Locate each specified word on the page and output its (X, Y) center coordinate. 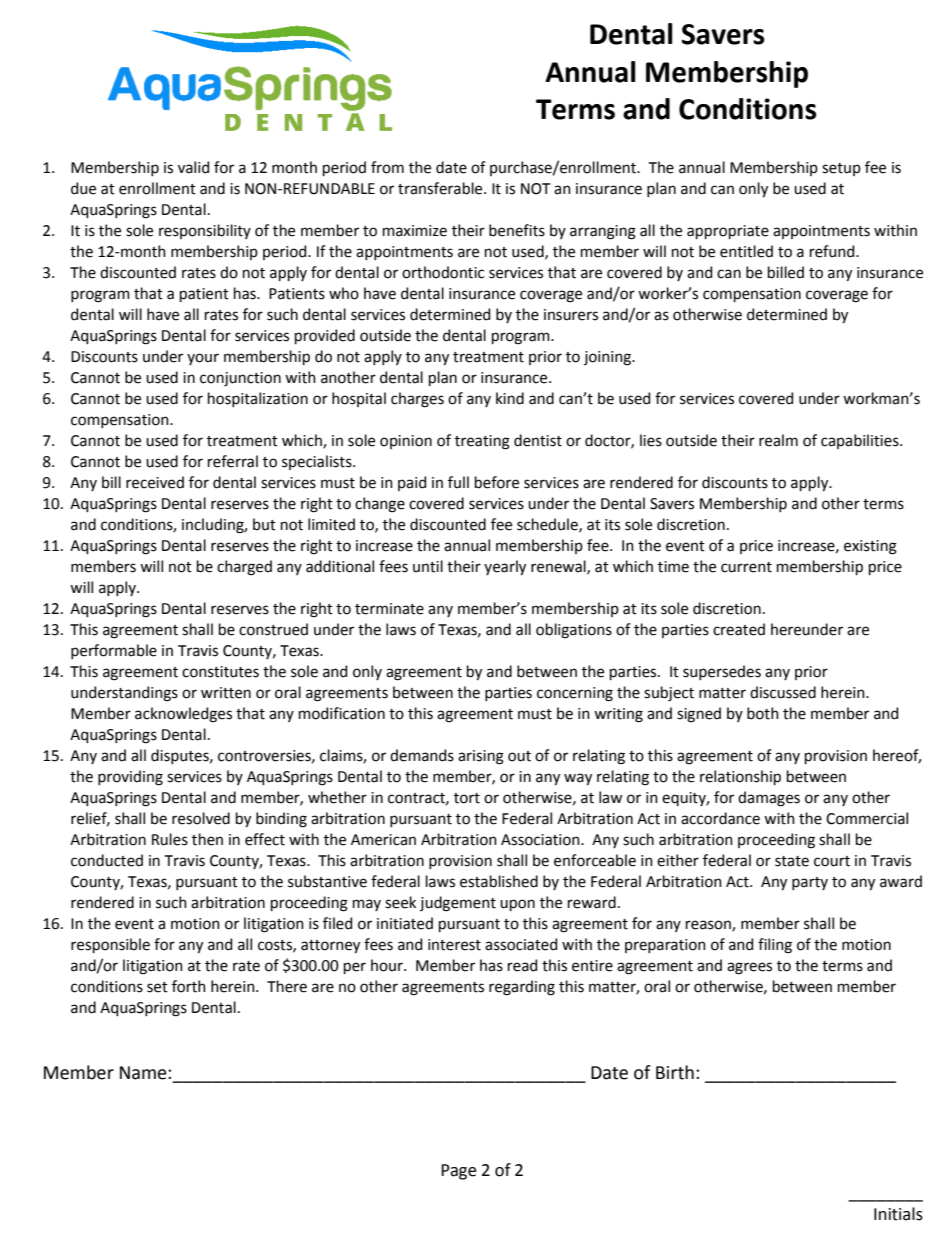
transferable (441, 188)
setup (841, 169)
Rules (170, 839)
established (499, 881)
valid (193, 167)
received (155, 482)
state (792, 861)
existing (870, 547)
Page (458, 1172)
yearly (505, 567)
